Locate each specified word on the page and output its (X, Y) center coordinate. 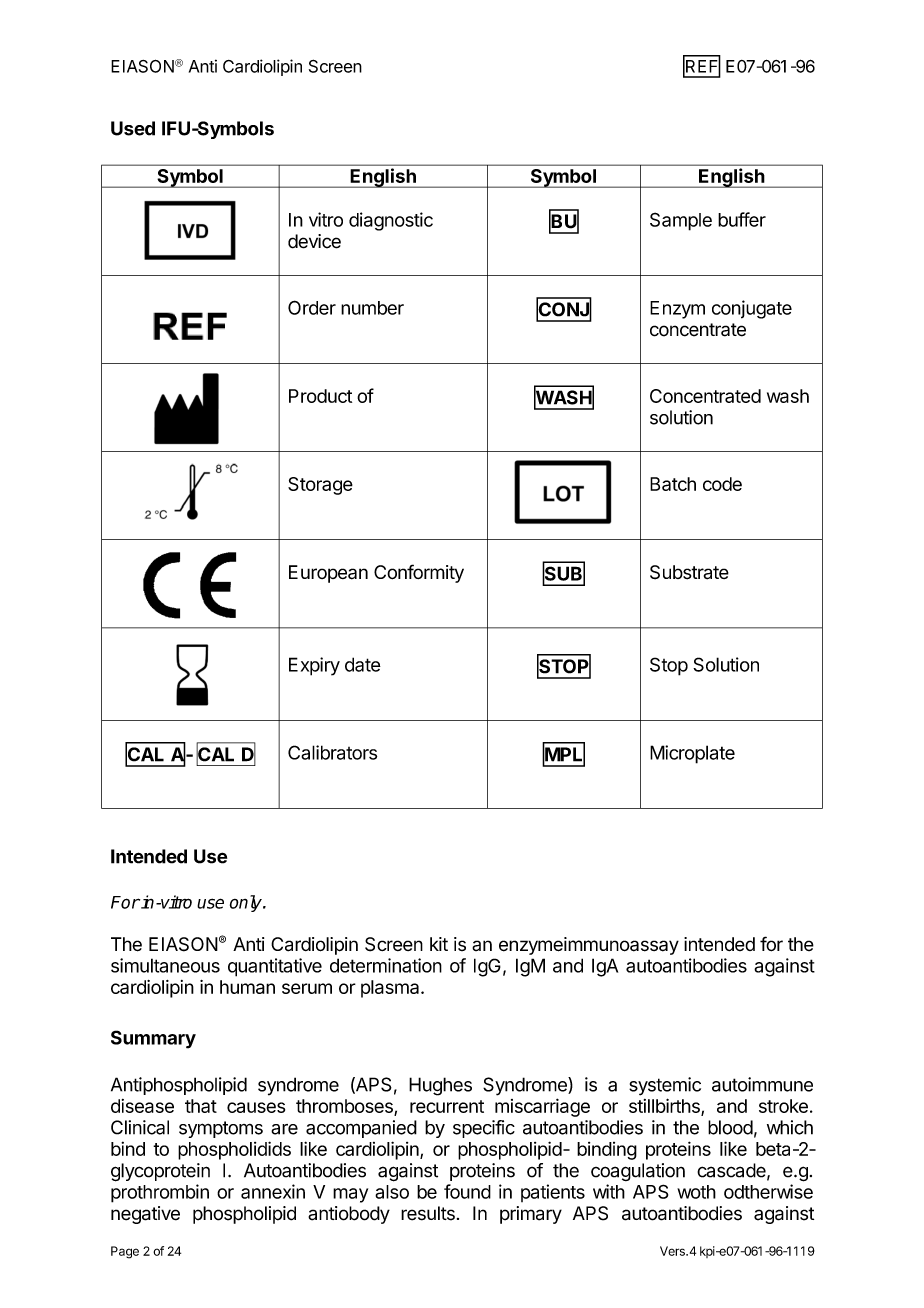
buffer (742, 219)
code (722, 484)
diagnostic (391, 221)
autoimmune (762, 1084)
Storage (320, 486)
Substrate (689, 572)
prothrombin (160, 1193)
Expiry (314, 666)
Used (133, 128)
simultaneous (165, 965)
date (363, 664)
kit (439, 944)
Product (320, 396)
